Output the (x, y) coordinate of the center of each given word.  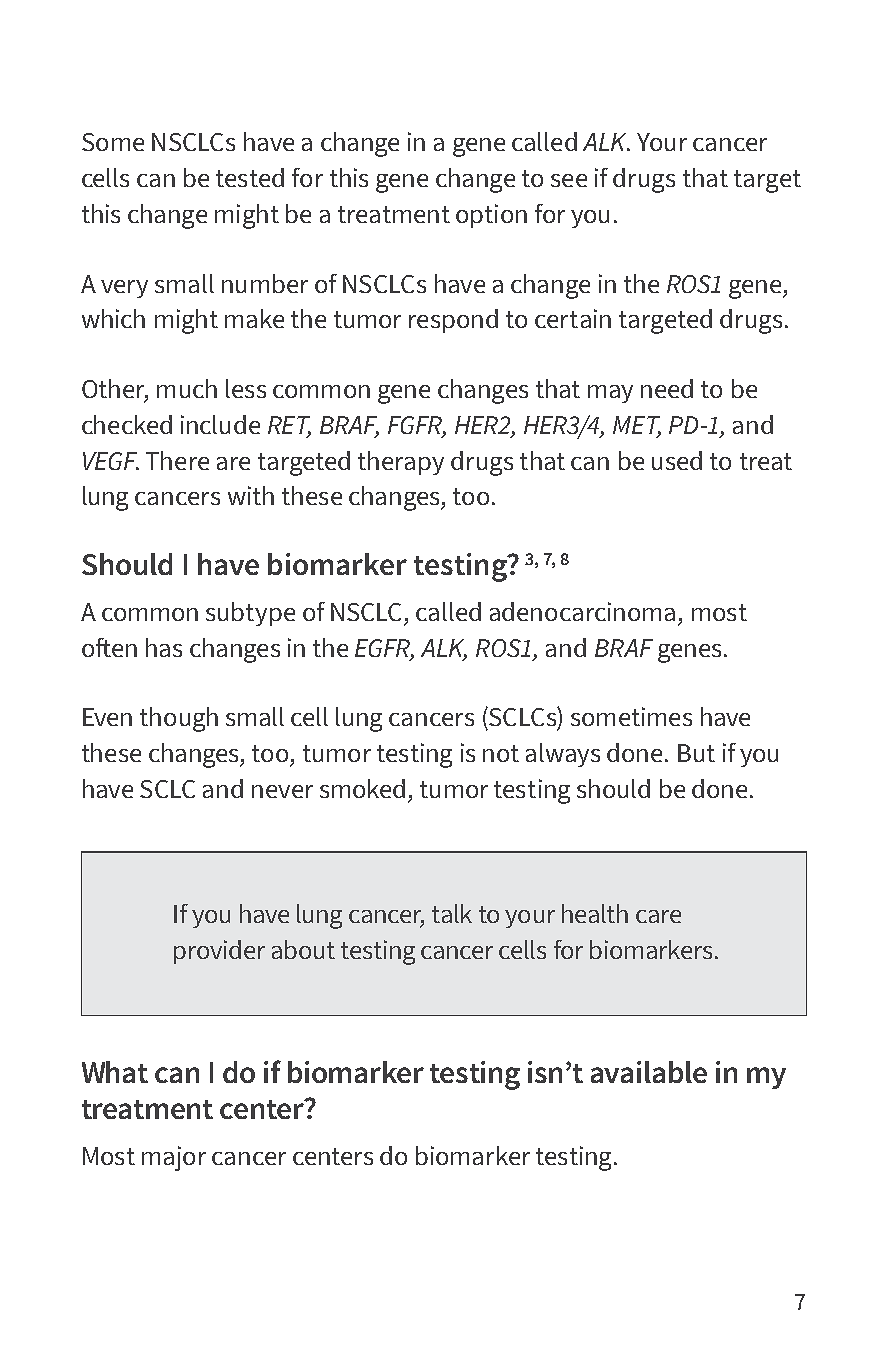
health (595, 913)
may (610, 394)
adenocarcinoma (582, 611)
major (174, 1158)
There (177, 460)
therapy (401, 463)
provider (219, 952)
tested (250, 177)
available (649, 1072)
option (491, 216)
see (569, 180)
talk (452, 913)
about (303, 949)
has (164, 647)
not (501, 753)
